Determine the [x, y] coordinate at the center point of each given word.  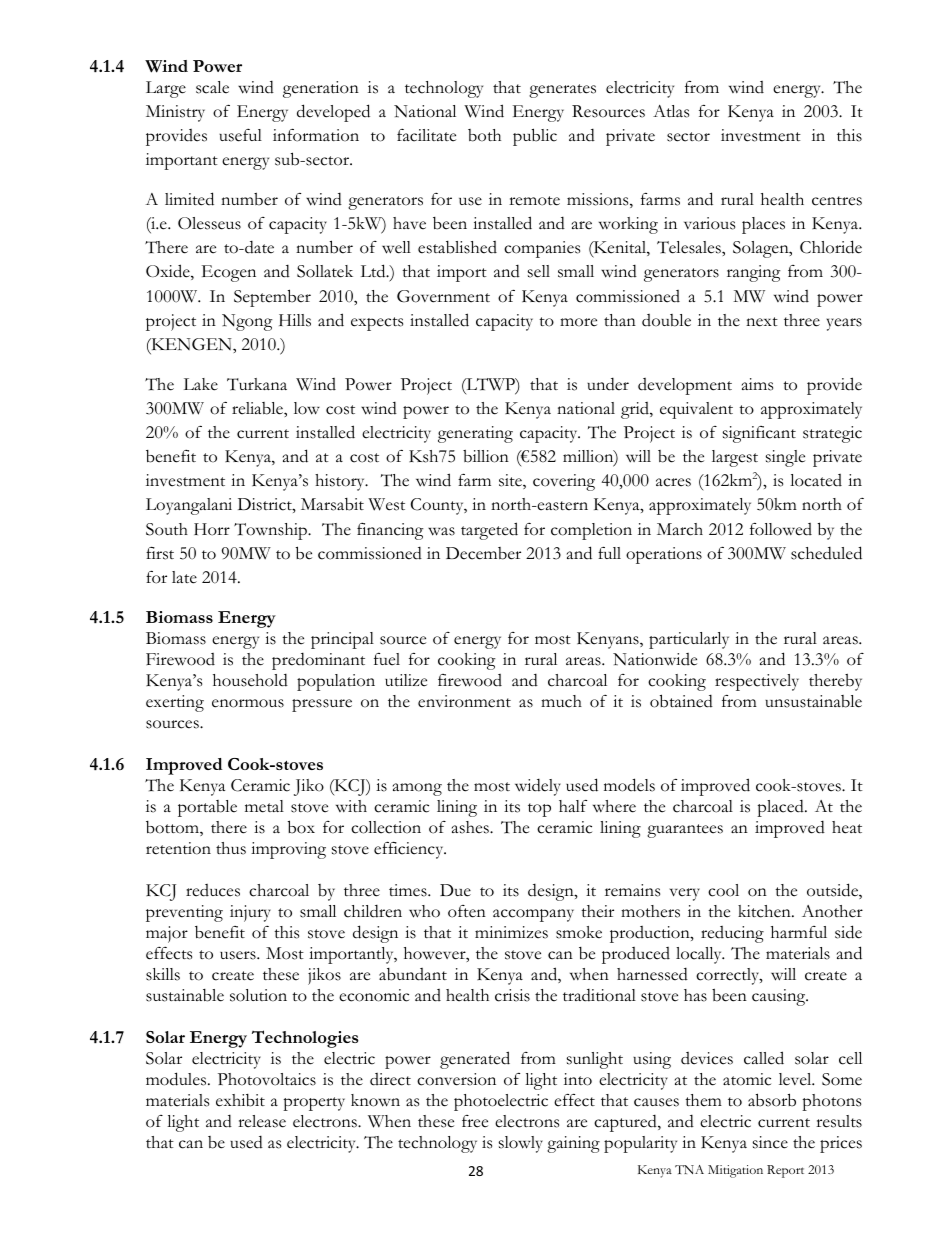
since [770, 1142]
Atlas [671, 111]
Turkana [257, 384]
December [483, 553]
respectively [757, 682]
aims [757, 384]
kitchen [765, 911]
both [484, 135]
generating [475, 434]
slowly [521, 1144]
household [250, 680]
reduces [213, 890]
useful [240, 135]
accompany [533, 915]
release [262, 1121]
